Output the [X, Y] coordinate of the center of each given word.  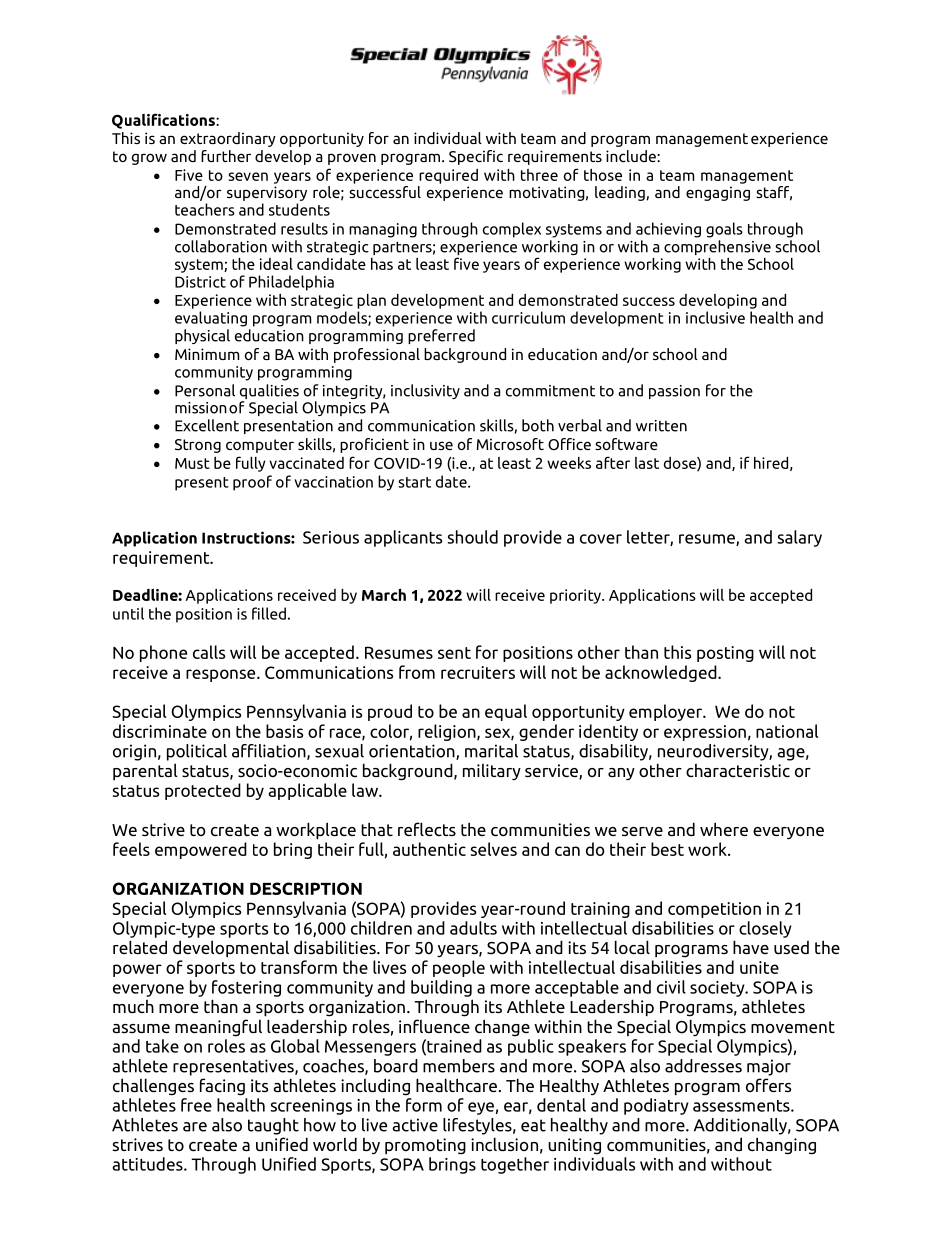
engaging [718, 193]
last [647, 463]
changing [782, 1146]
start [414, 482]
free [196, 1105]
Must [192, 463]
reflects [427, 829]
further [226, 156]
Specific [476, 157]
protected [203, 791]
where [724, 829]
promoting [425, 1146]
